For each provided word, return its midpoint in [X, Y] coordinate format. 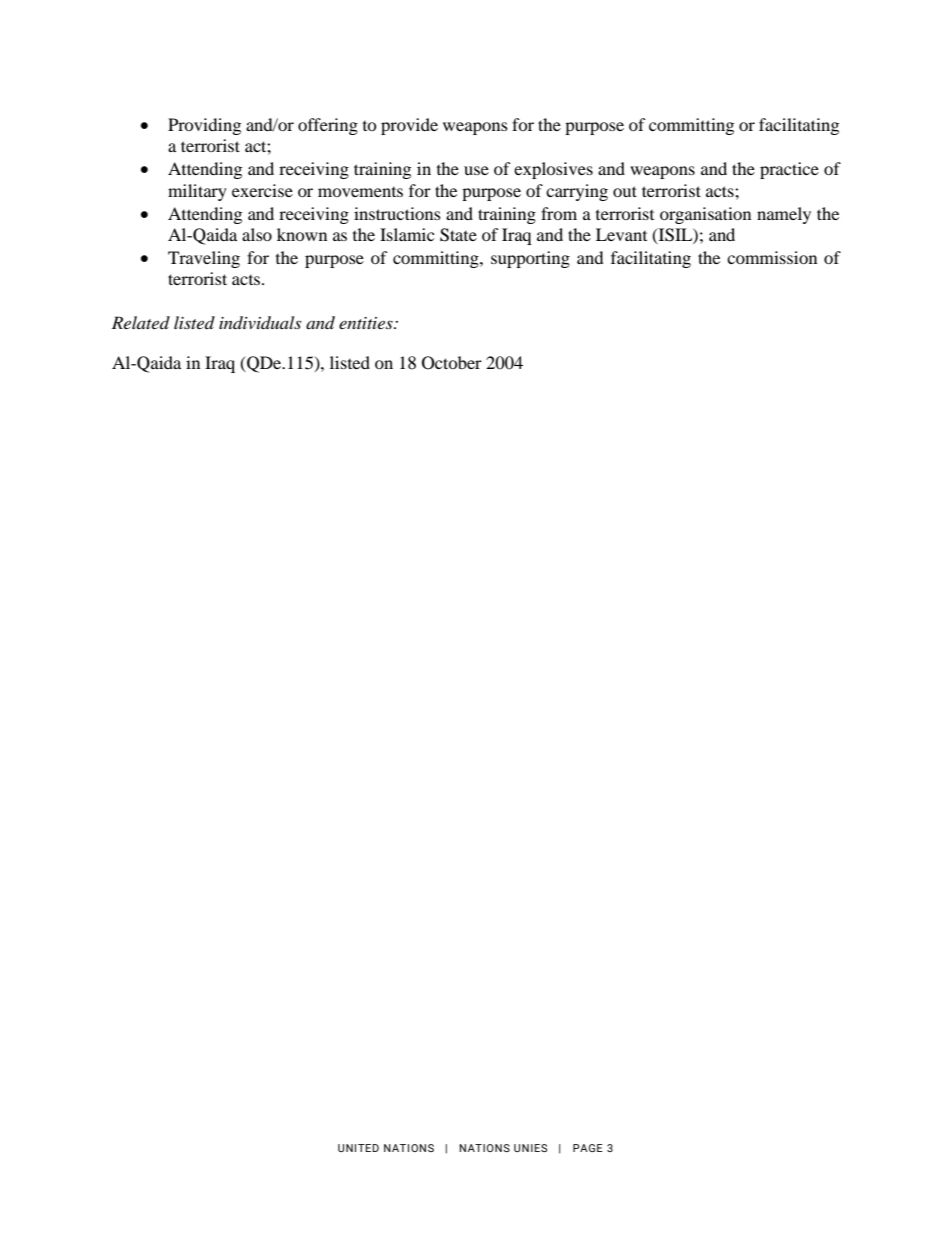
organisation [705, 215]
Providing [204, 126]
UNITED [358, 1148]
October [452, 363]
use [476, 170]
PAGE [588, 1148]
